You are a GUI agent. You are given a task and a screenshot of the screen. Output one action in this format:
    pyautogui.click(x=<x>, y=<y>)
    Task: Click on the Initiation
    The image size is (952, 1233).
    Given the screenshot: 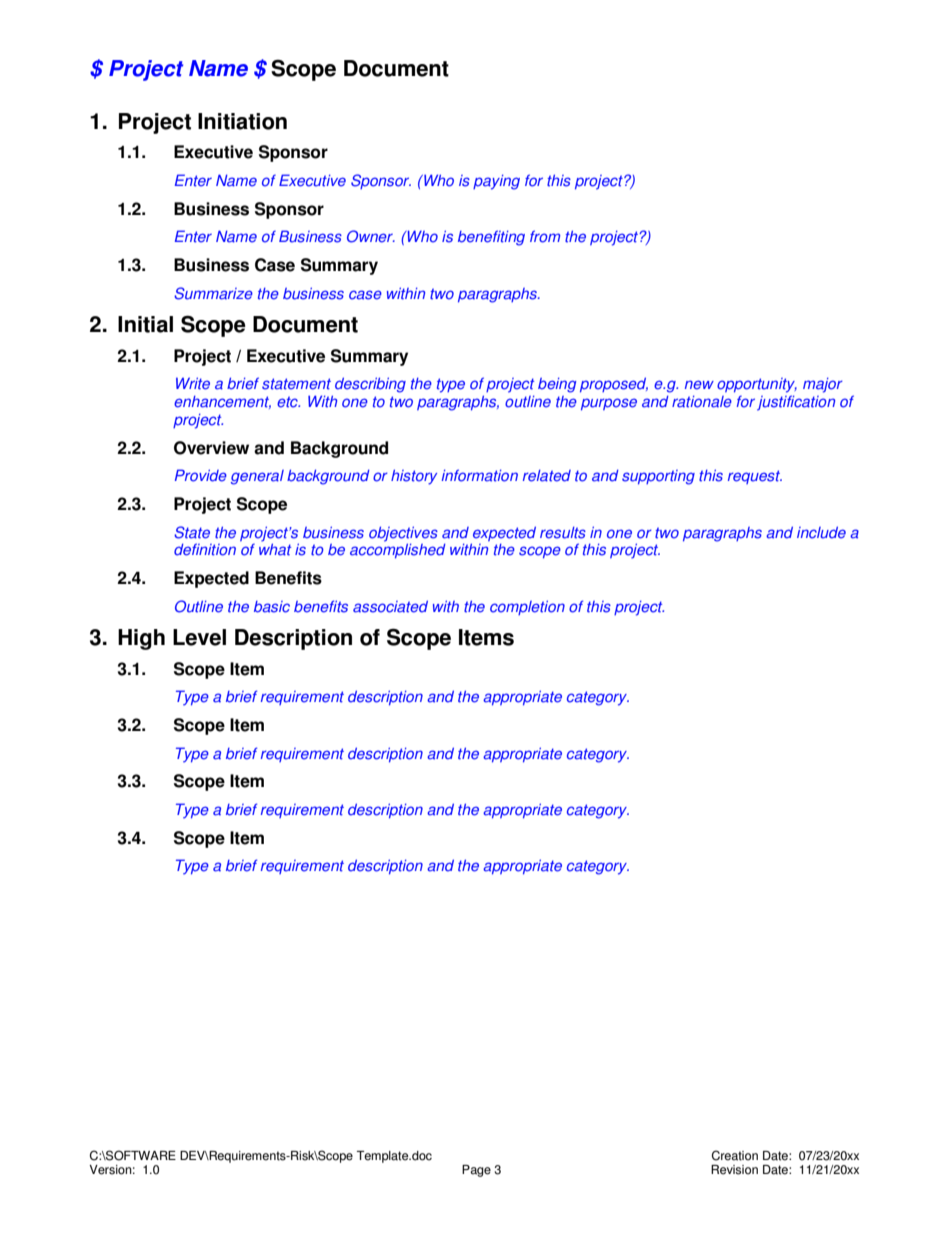 What is the action you would take?
    pyautogui.click(x=242, y=121)
